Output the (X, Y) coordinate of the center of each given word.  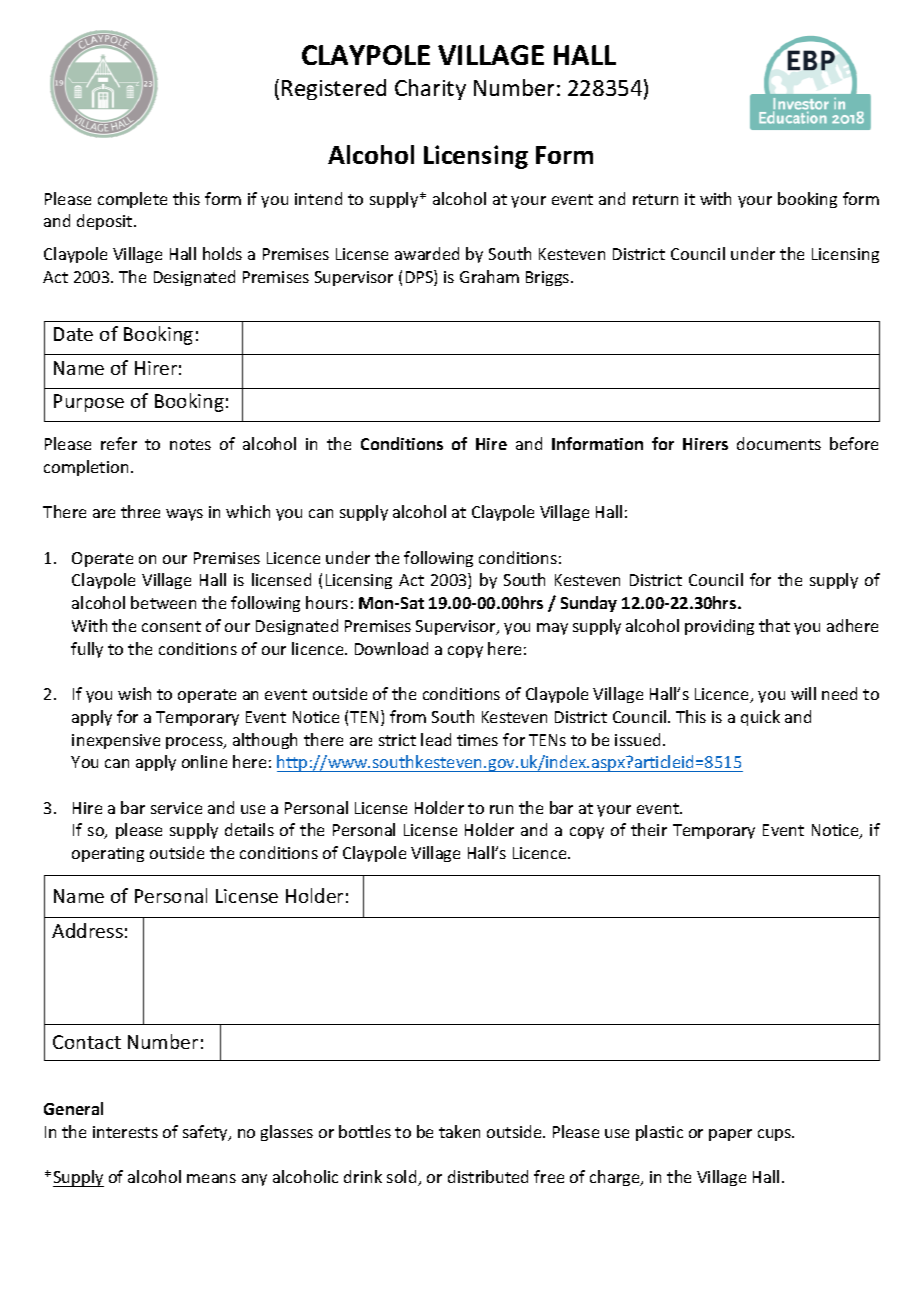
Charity (430, 89)
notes (190, 444)
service (176, 808)
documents (779, 443)
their (649, 829)
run (501, 809)
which (248, 511)
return (655, 199)
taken (459, 1131)
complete (132, 200)
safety (206, 1133)
